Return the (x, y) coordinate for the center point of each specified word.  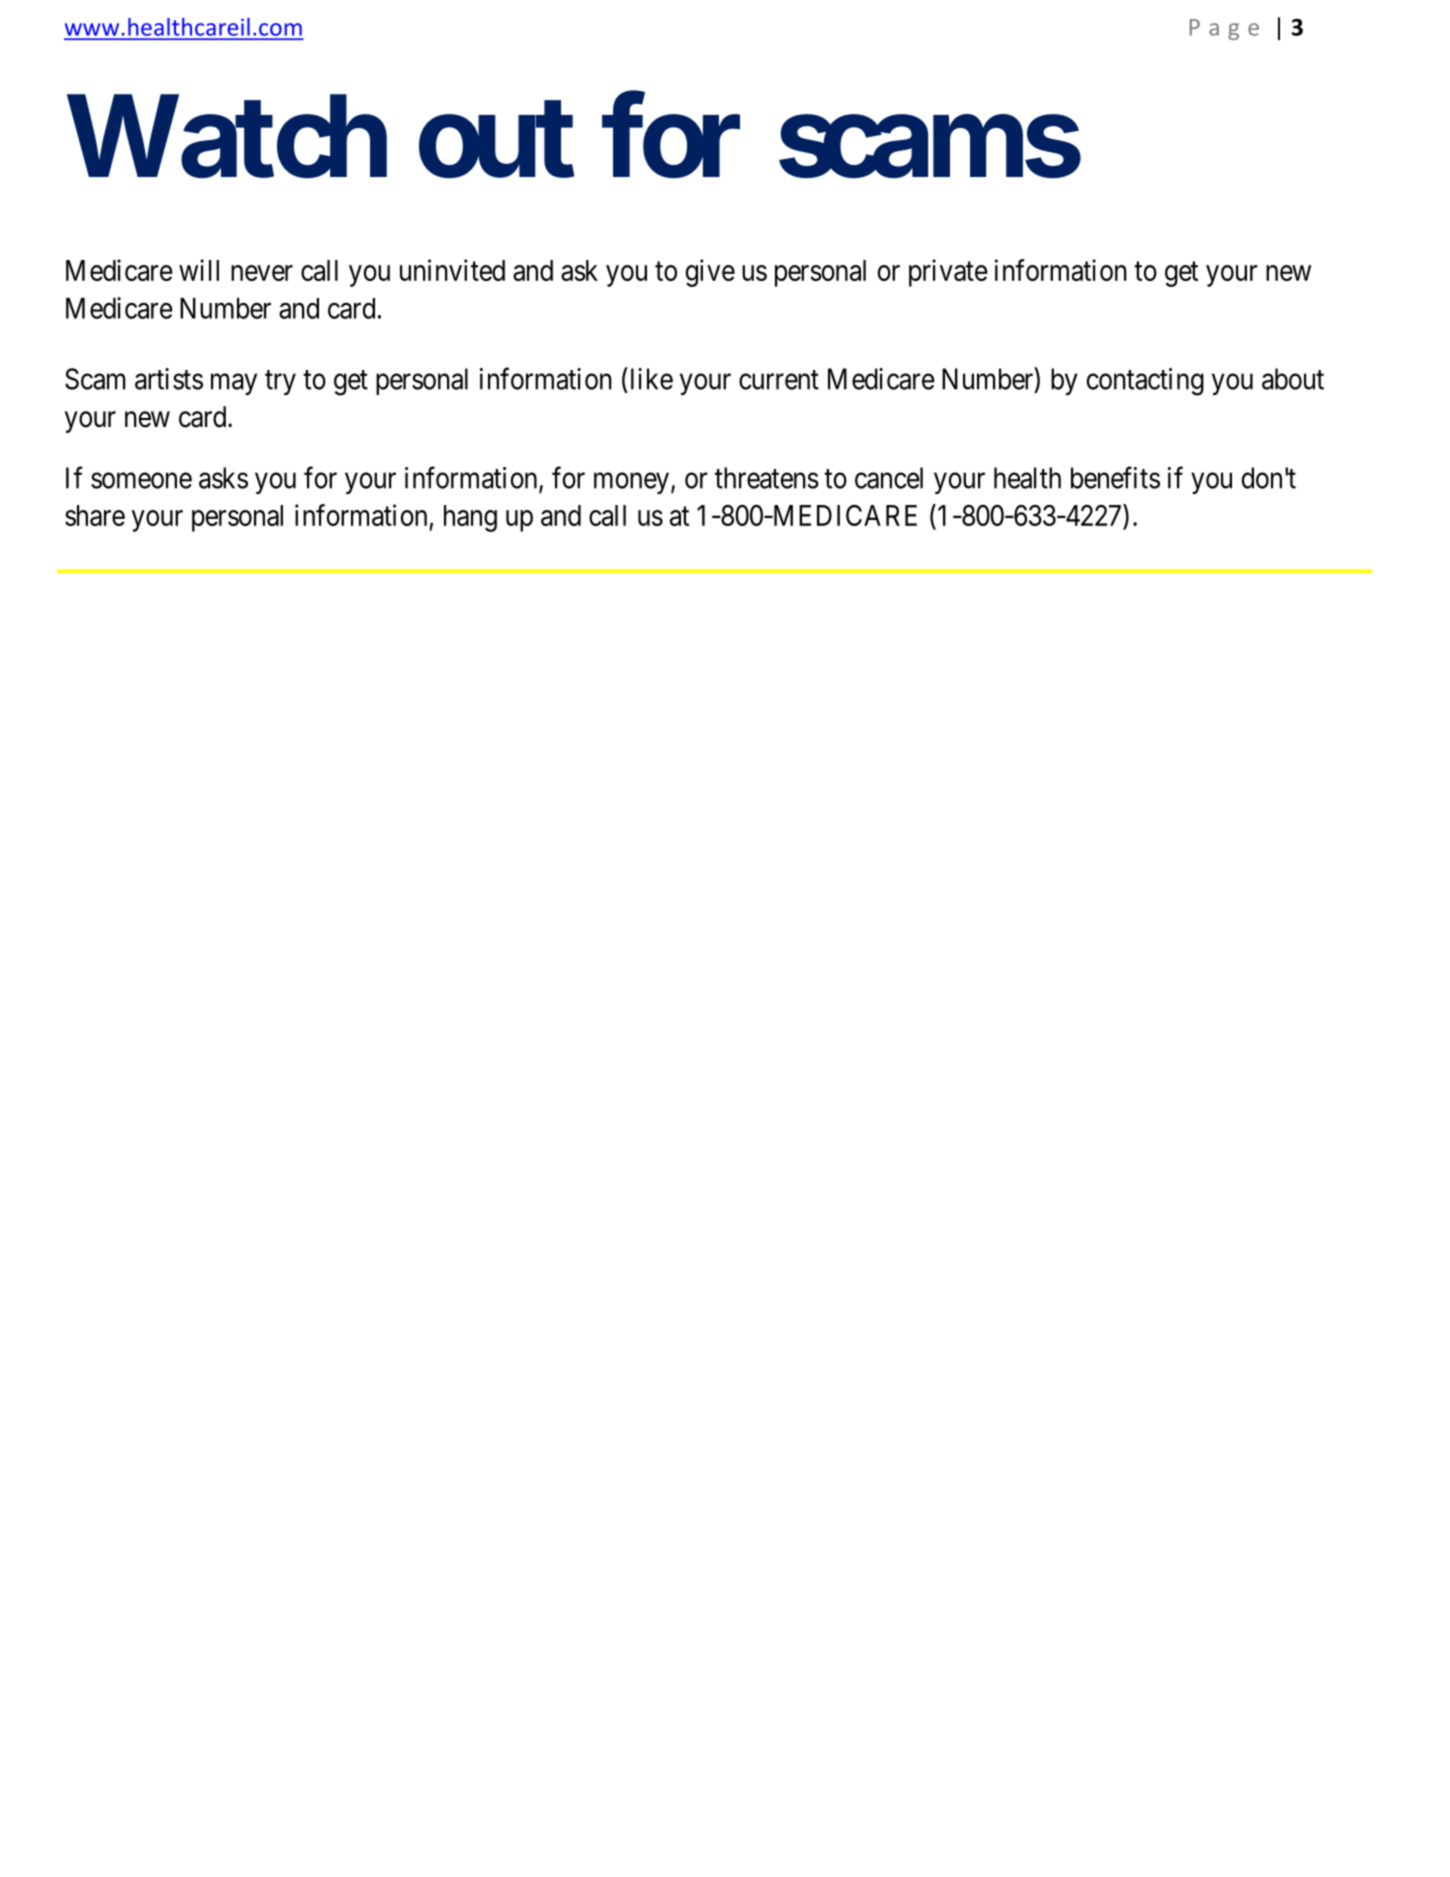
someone (141, 481)
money (633, 483)
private (948, 273)
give (710, 273)
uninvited (452, 270)
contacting (1145, 382)
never (262, 273)
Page (1224, 29)
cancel (889, 478)
